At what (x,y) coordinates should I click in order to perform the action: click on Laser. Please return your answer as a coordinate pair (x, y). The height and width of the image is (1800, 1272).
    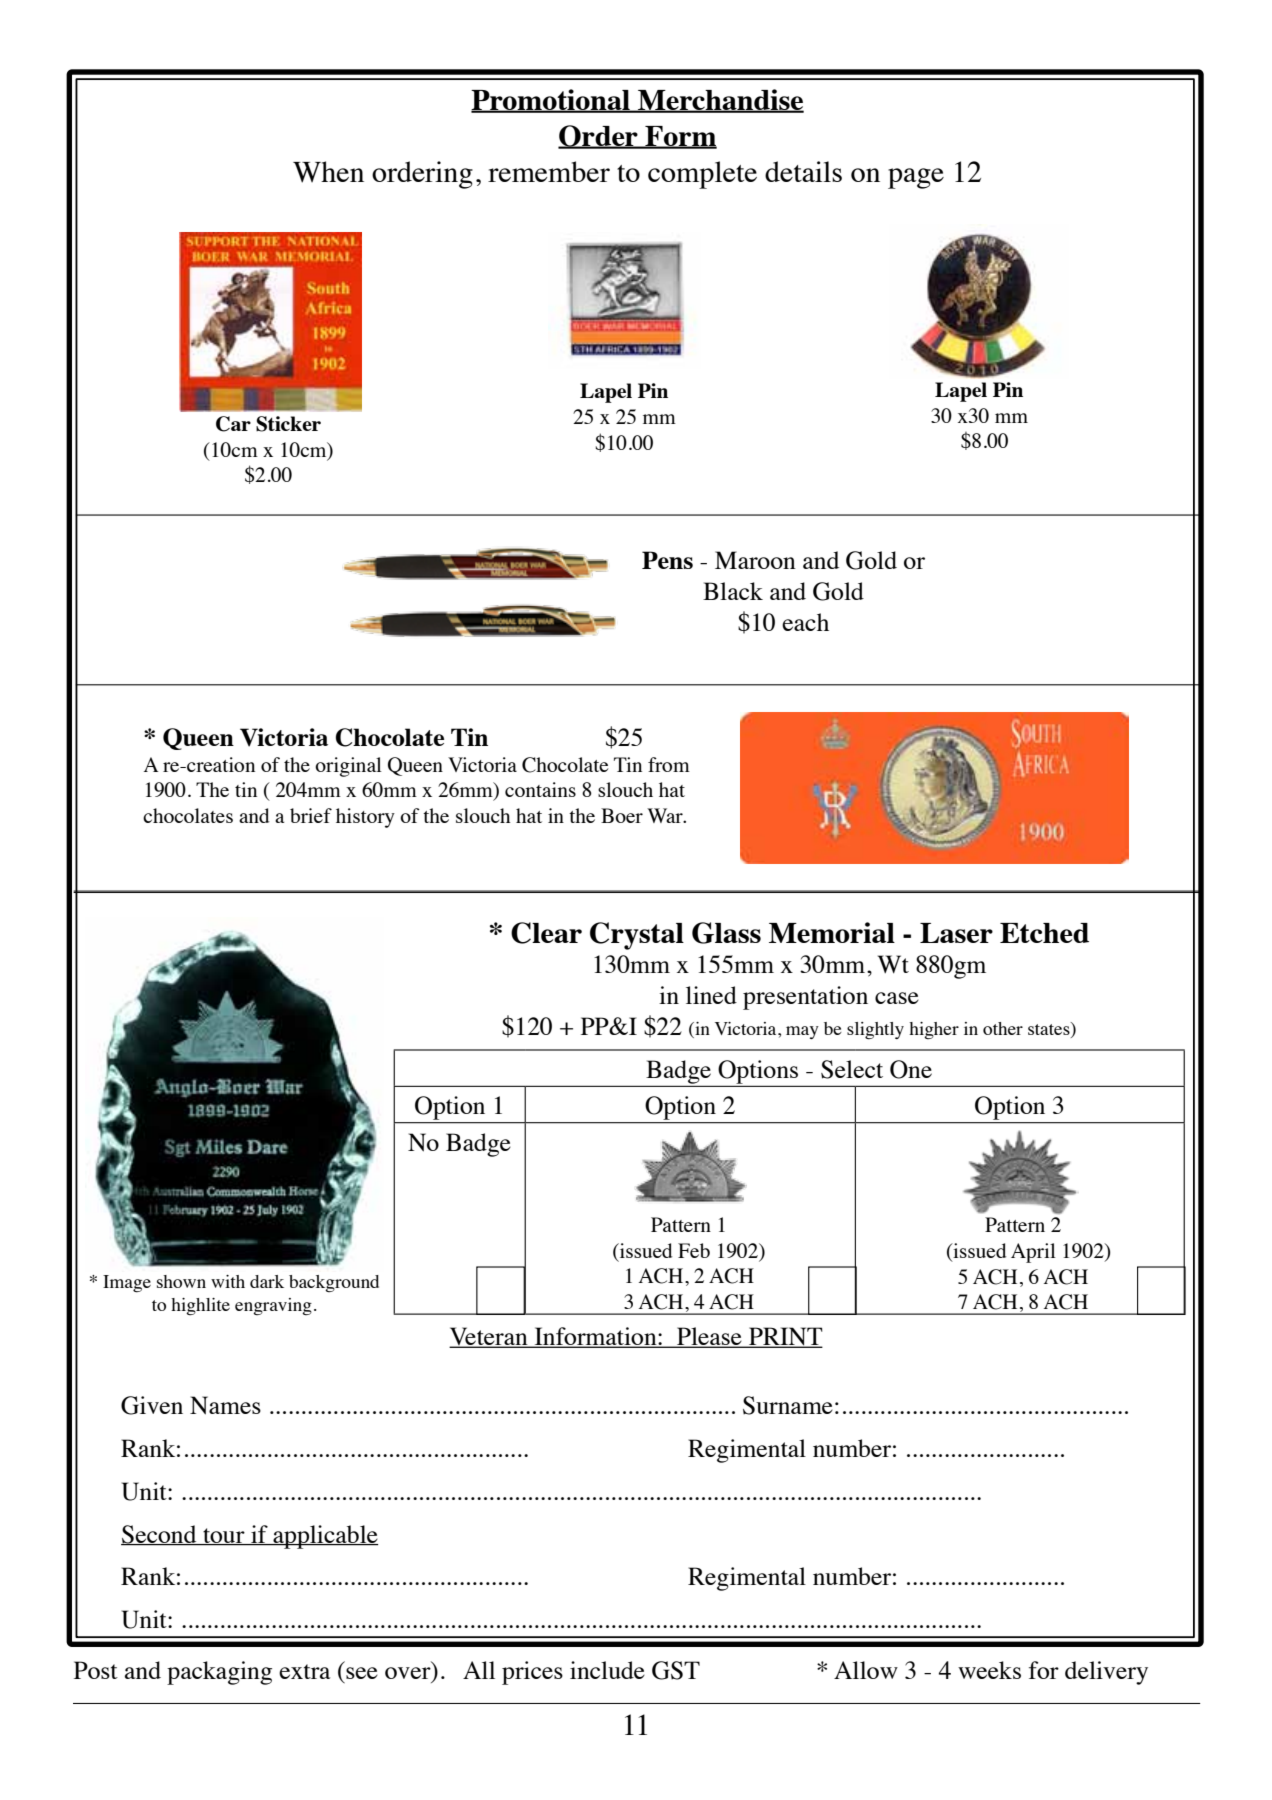
    Looking at the image, I should click on (956, 933).
